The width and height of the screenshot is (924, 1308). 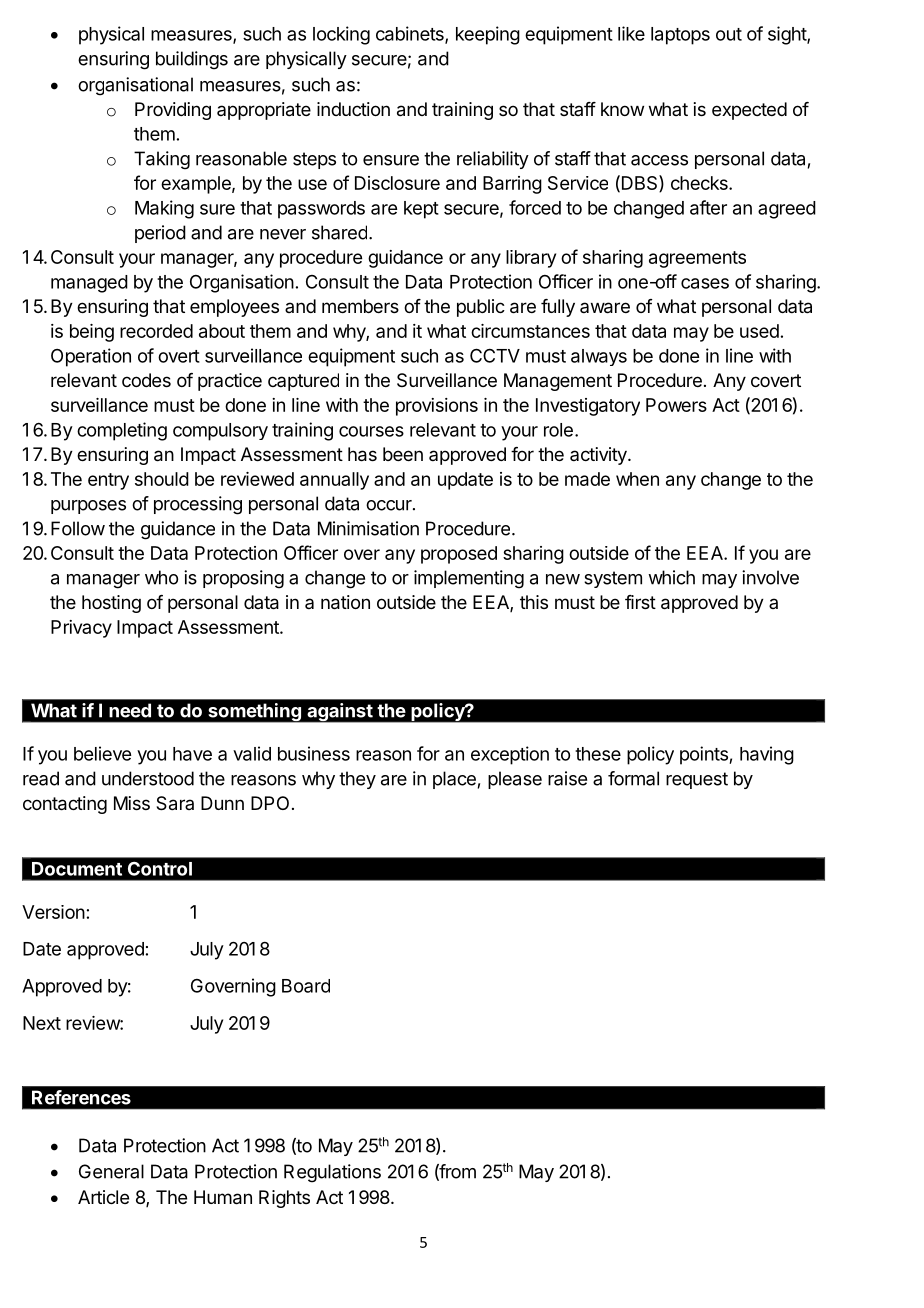 I want to click on General, so click(x=111, y=1171).
